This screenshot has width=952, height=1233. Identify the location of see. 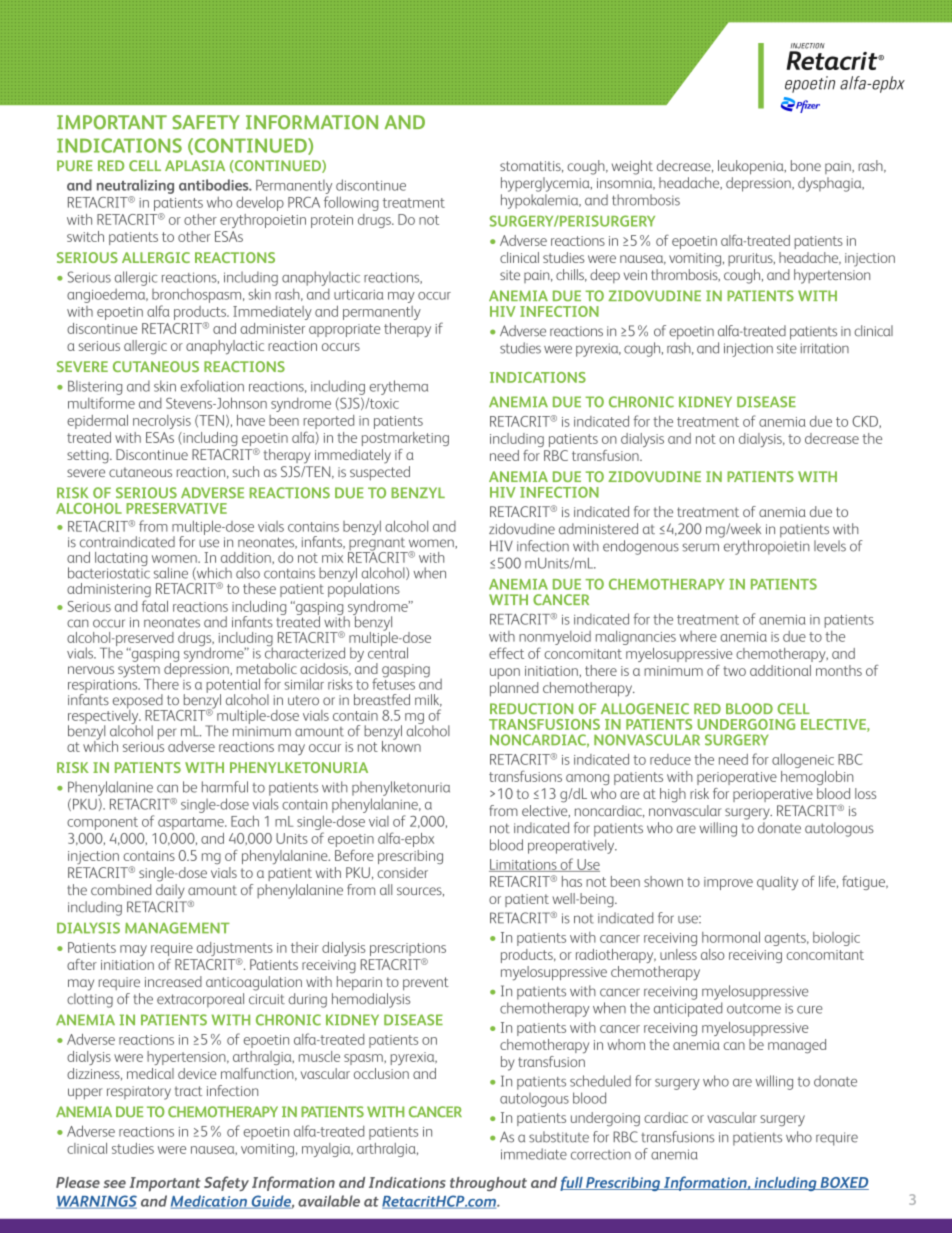
(115, 1184).
